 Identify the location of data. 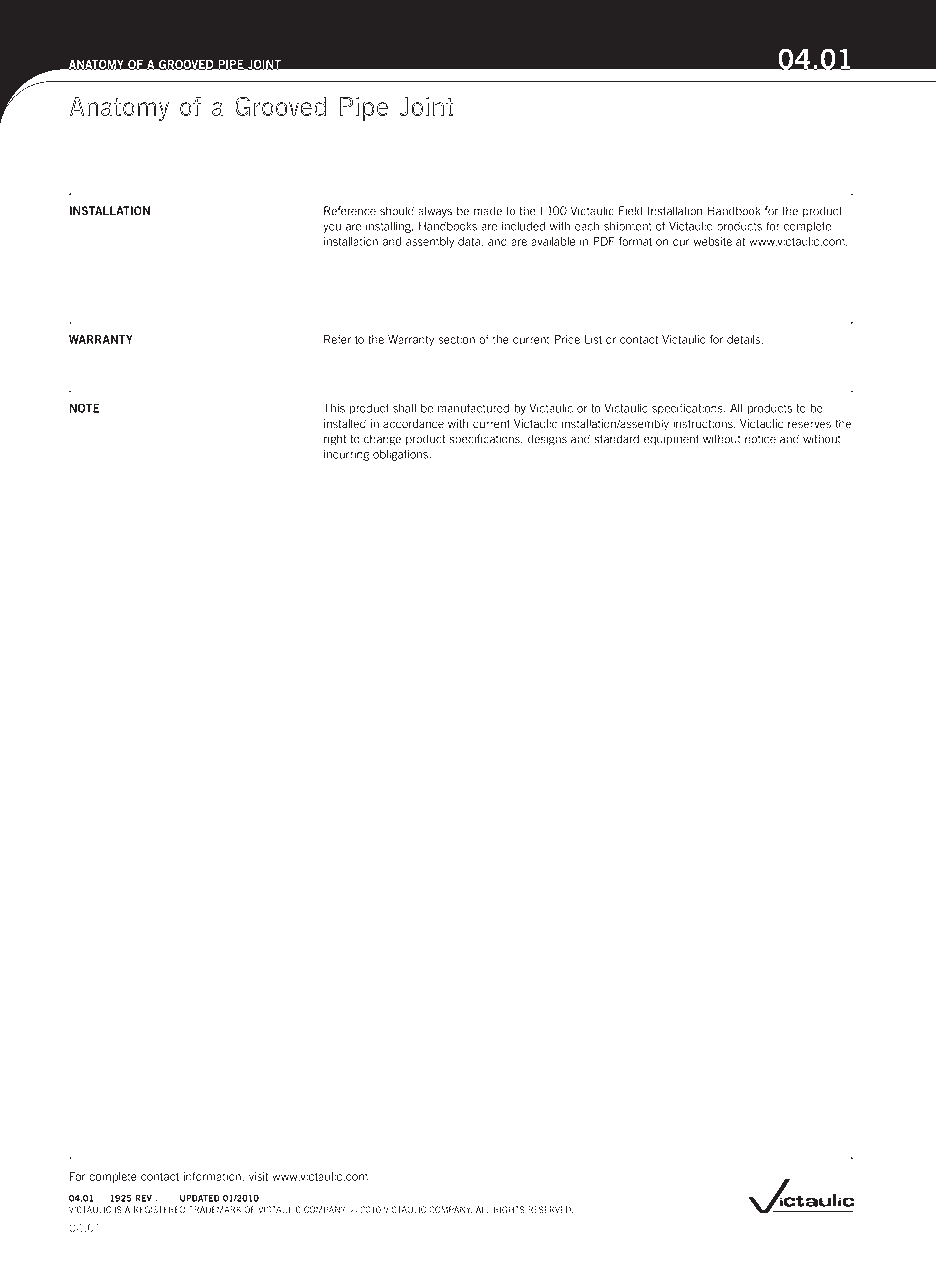
(469, 241).
